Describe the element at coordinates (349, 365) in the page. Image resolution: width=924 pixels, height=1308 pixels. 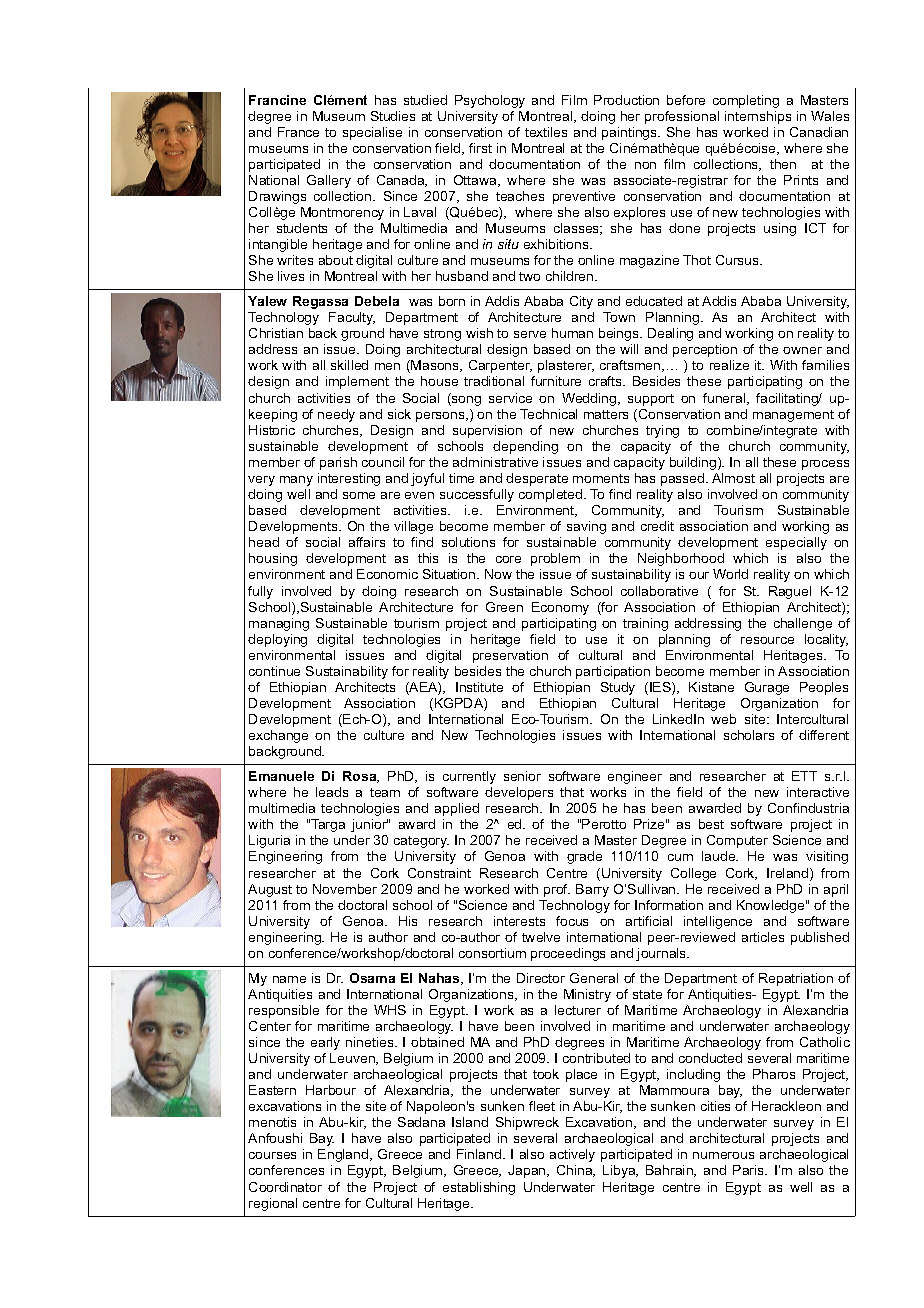
I see `skilled` at that location.
